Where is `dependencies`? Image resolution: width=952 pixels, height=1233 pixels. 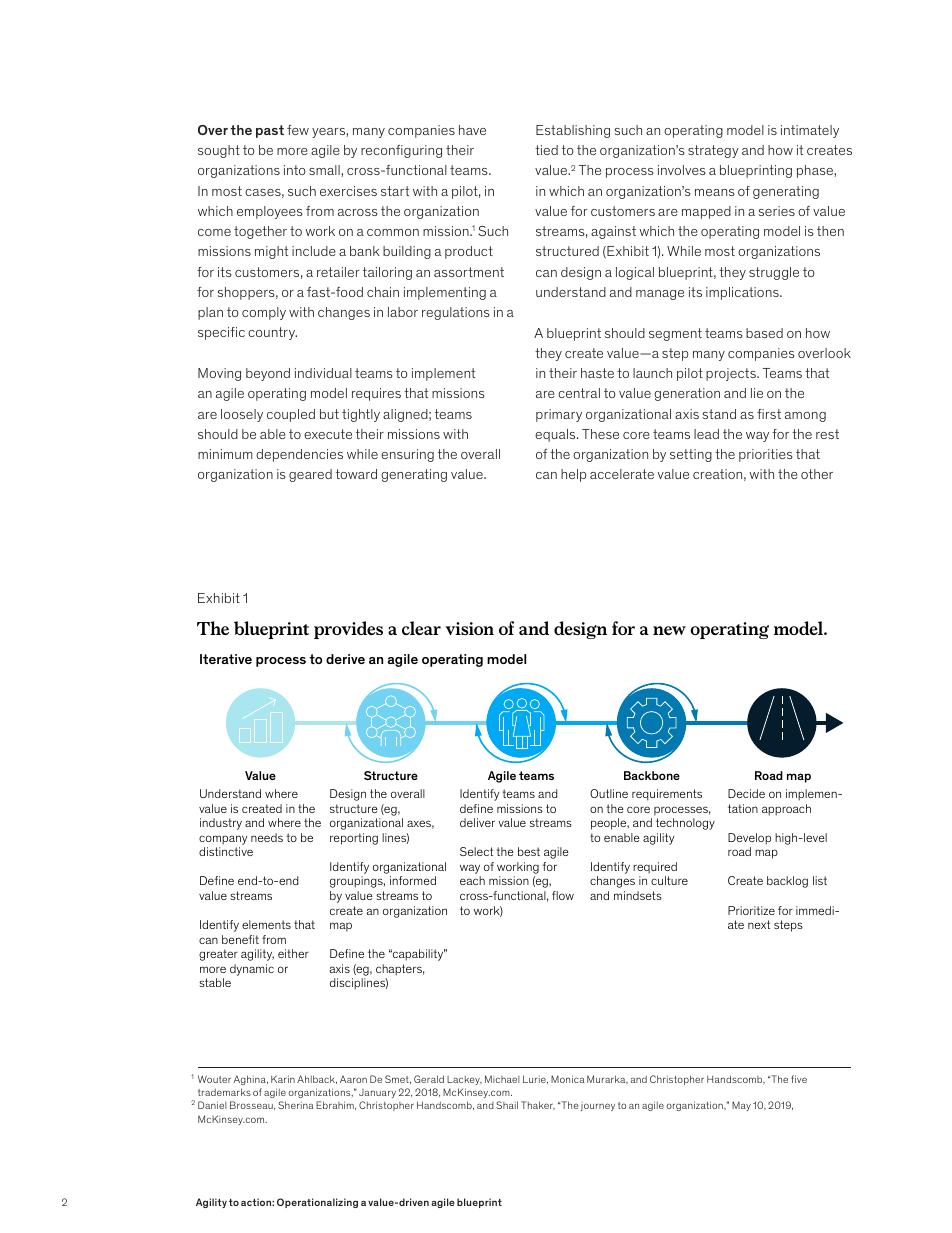 dependencies is located at coordinates (299, 455).
